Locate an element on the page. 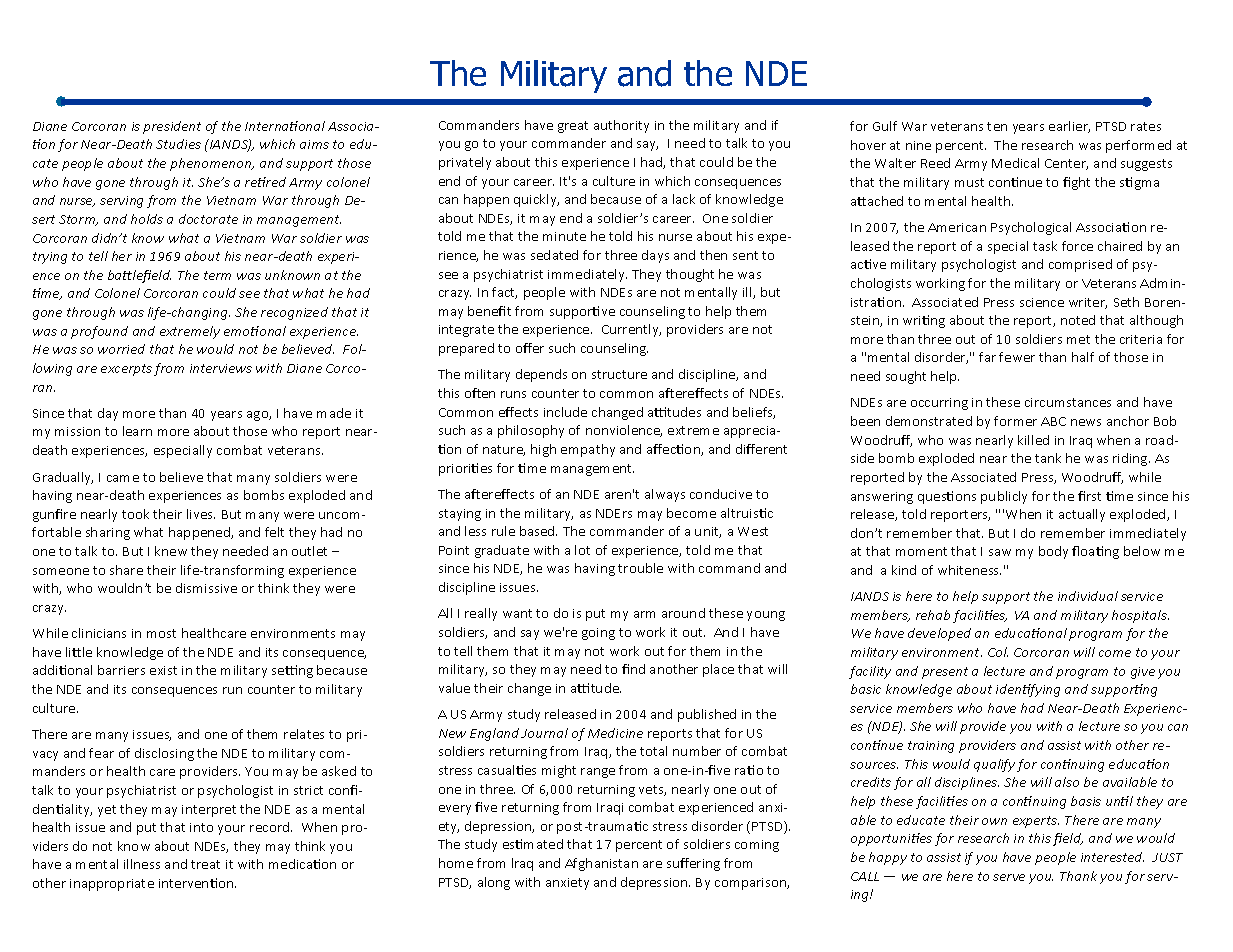 The height and width of the image is (952, 1233). going is located at coordinates (598, 634).
